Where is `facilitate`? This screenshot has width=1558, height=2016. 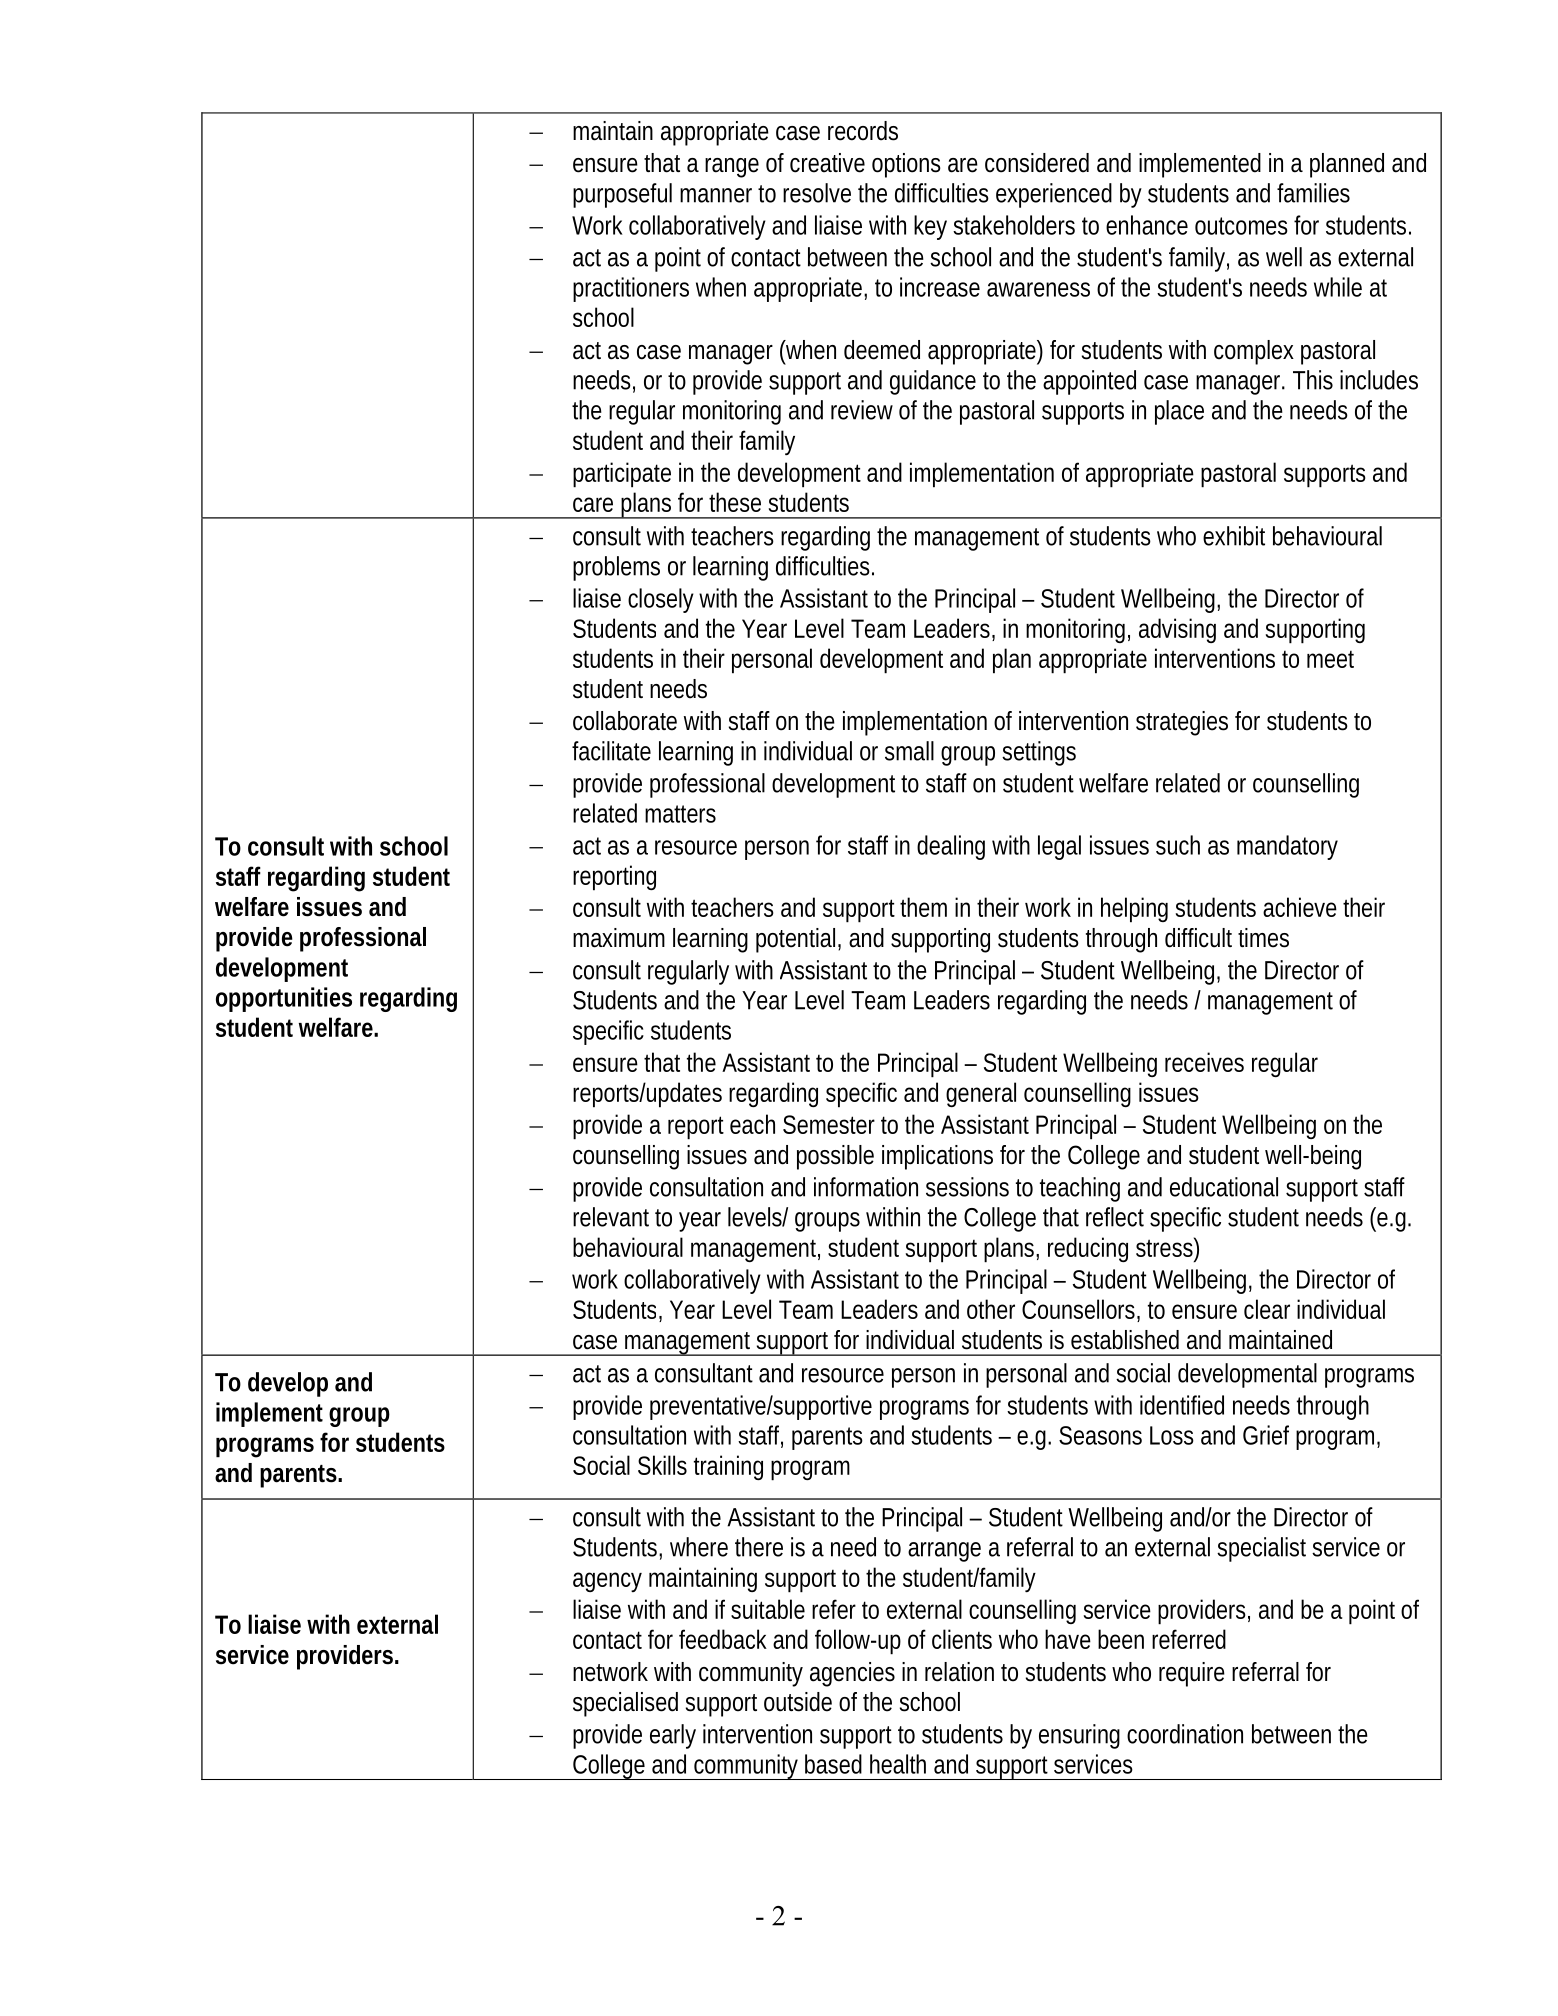 facilitate is located at coordinates (611, 751).
